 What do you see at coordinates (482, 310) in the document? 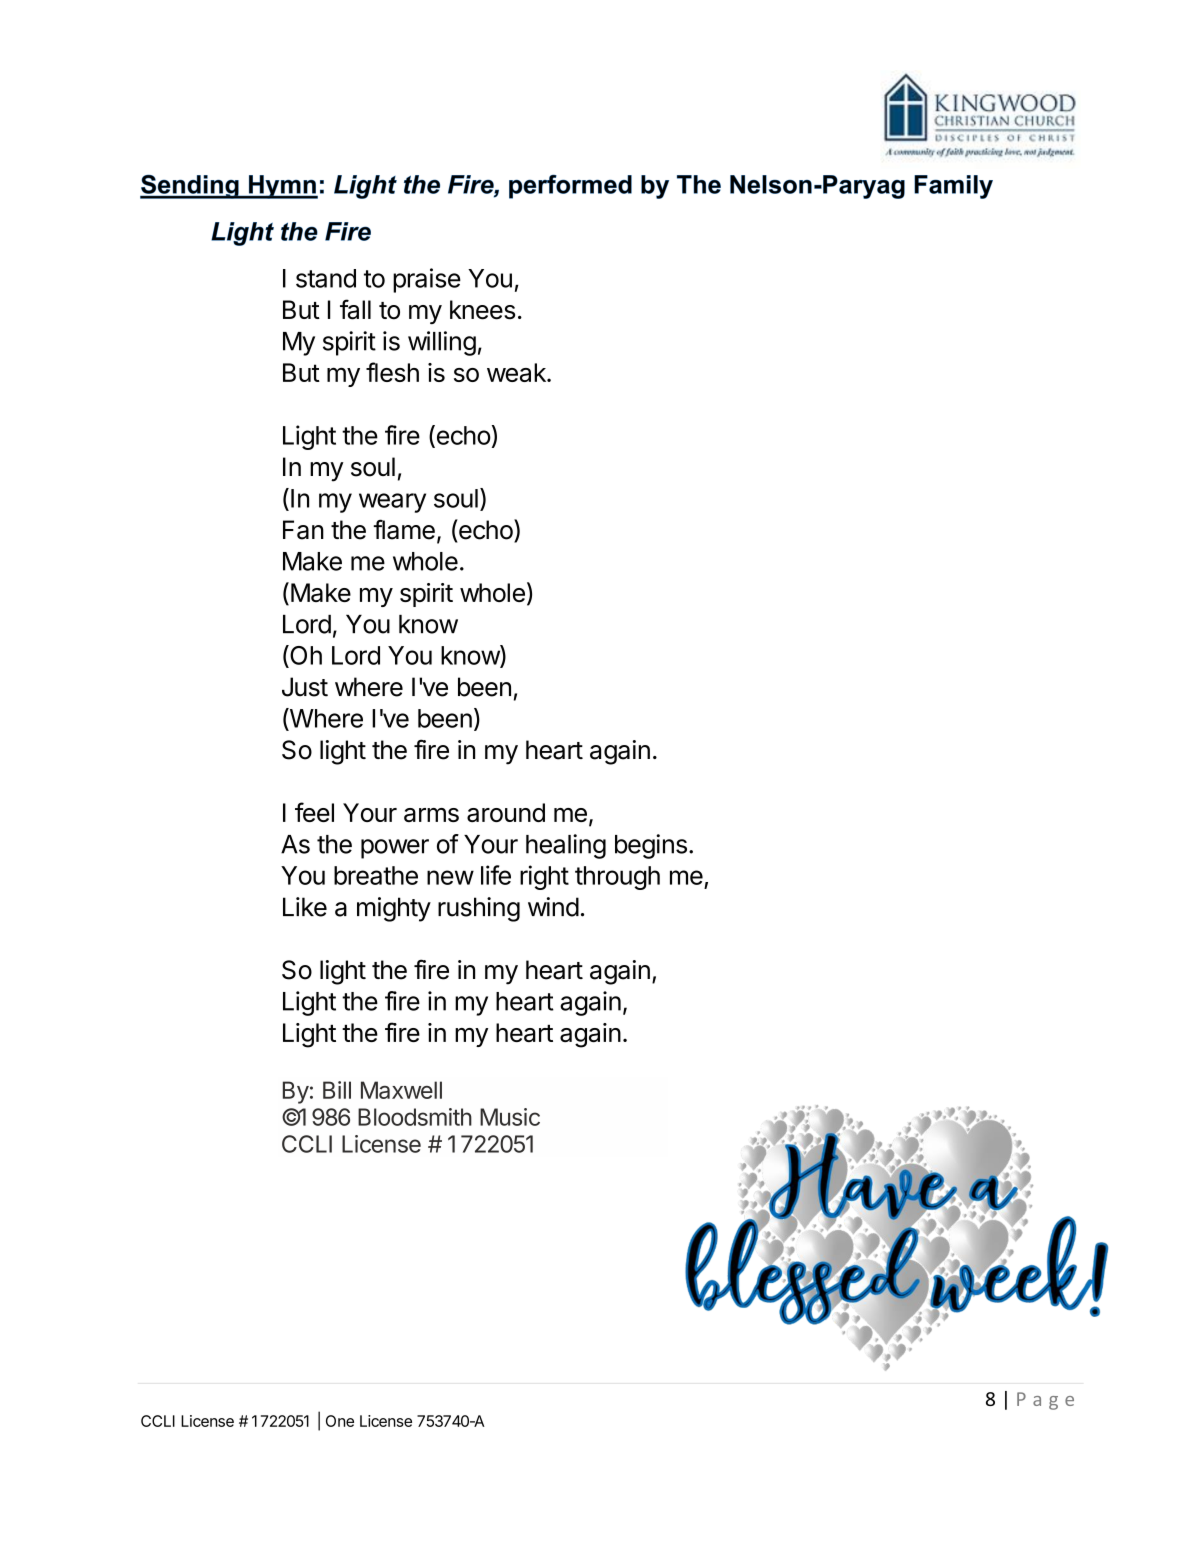
I see `knees` at bounding box center [482, 310].
